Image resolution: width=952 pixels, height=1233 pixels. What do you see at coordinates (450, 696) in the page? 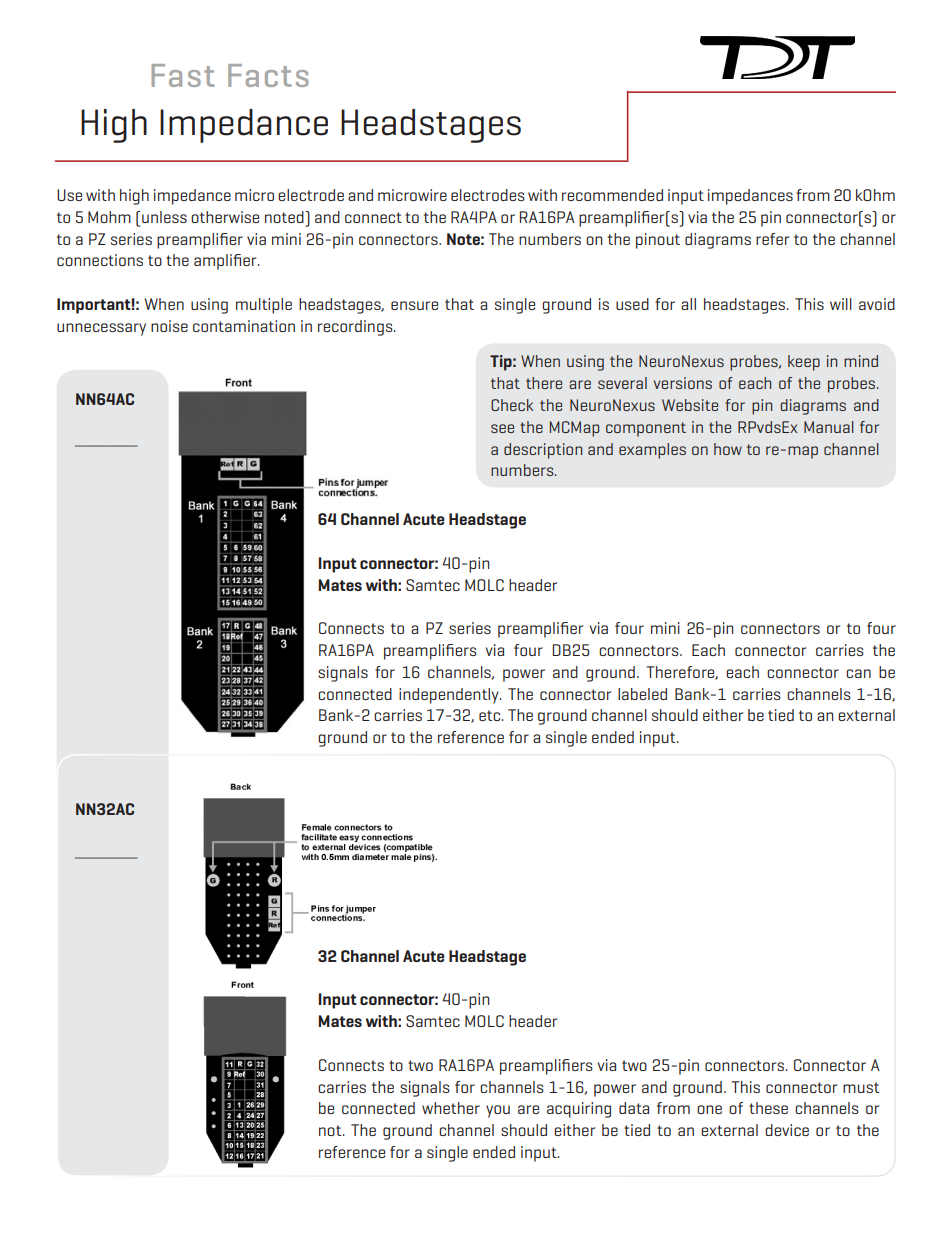
I see `independently` at bounding box center [450, 696].
